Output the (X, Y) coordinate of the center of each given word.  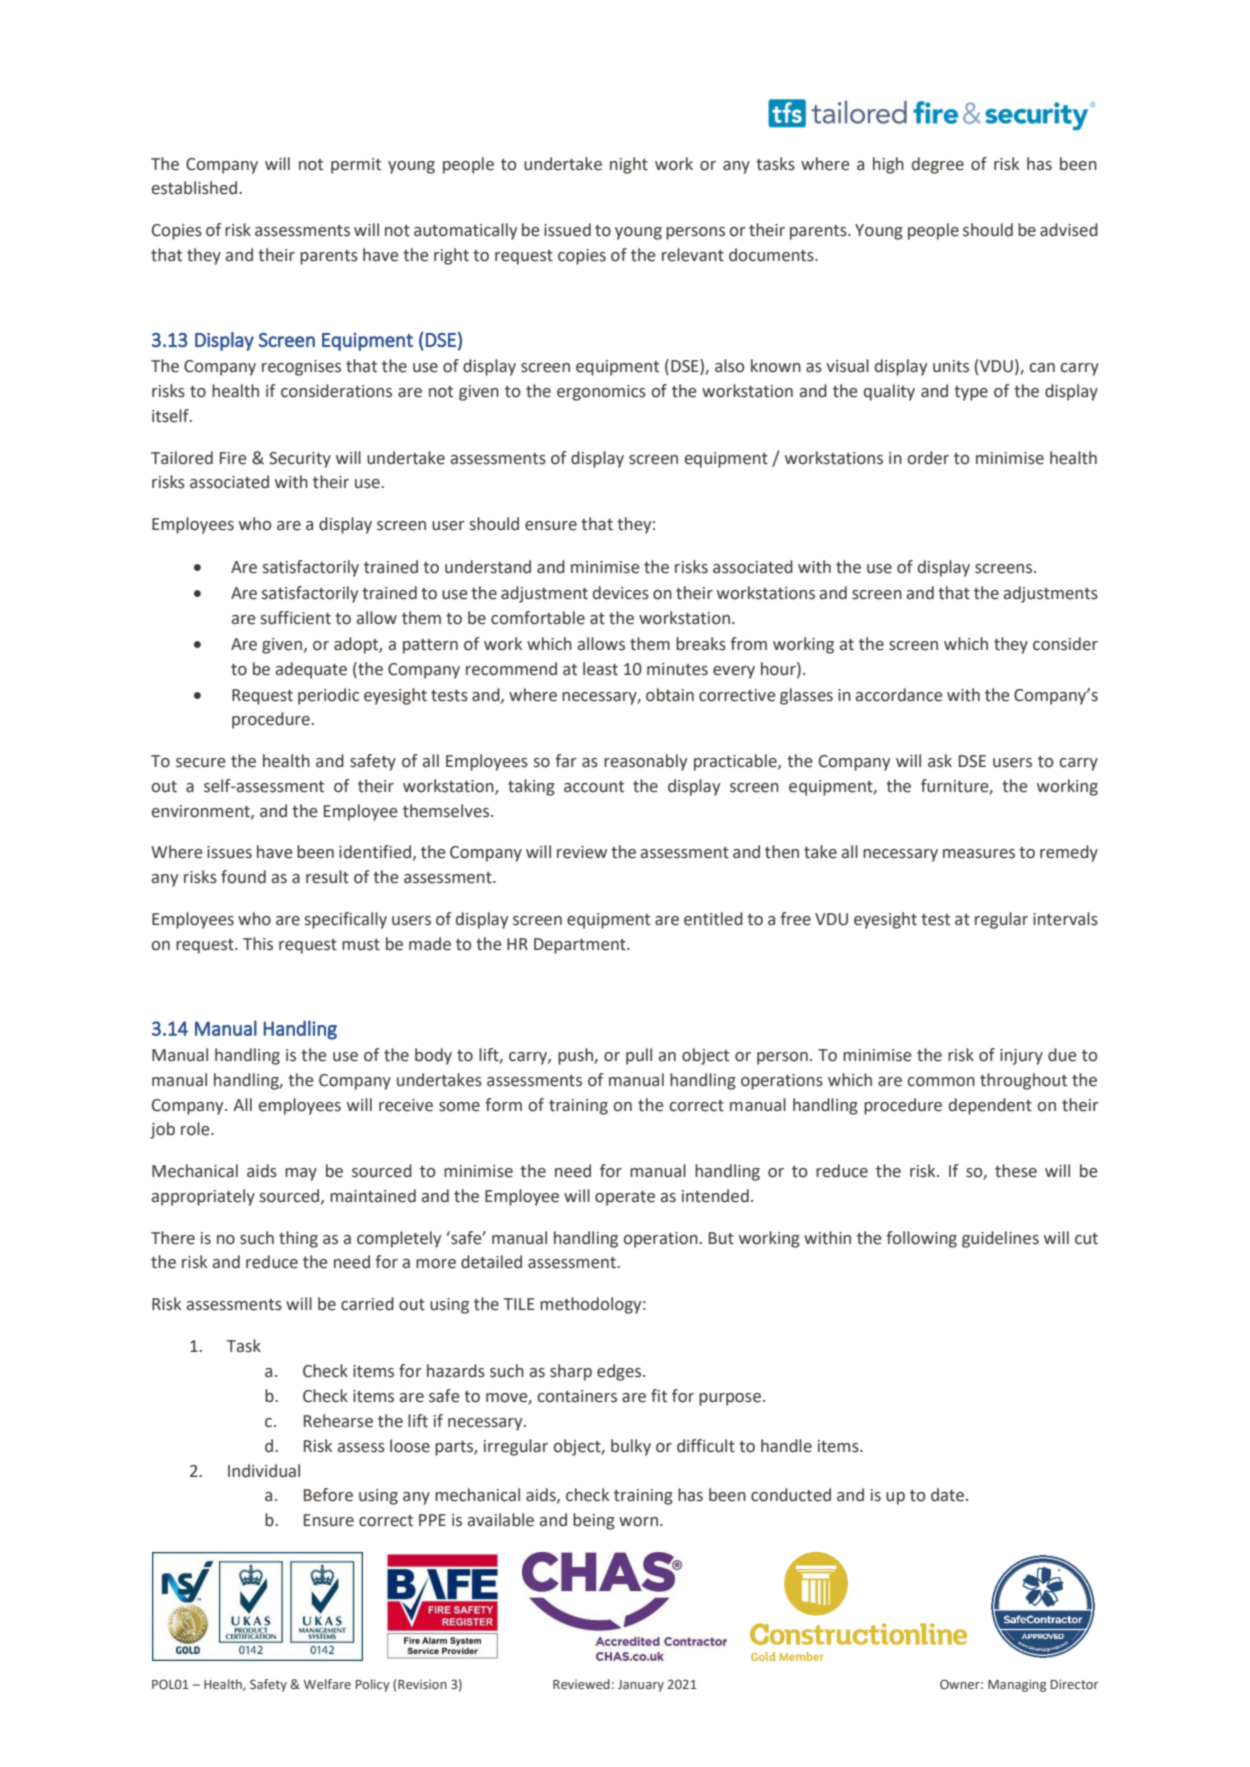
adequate (311, 670)
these (1016, 1171)
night (629, 165)
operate (625, 1198)
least (600, 669)
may (301, 1174)
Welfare (327, 1684)
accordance (899, 695)
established (196, 188)
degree (938, 165)
